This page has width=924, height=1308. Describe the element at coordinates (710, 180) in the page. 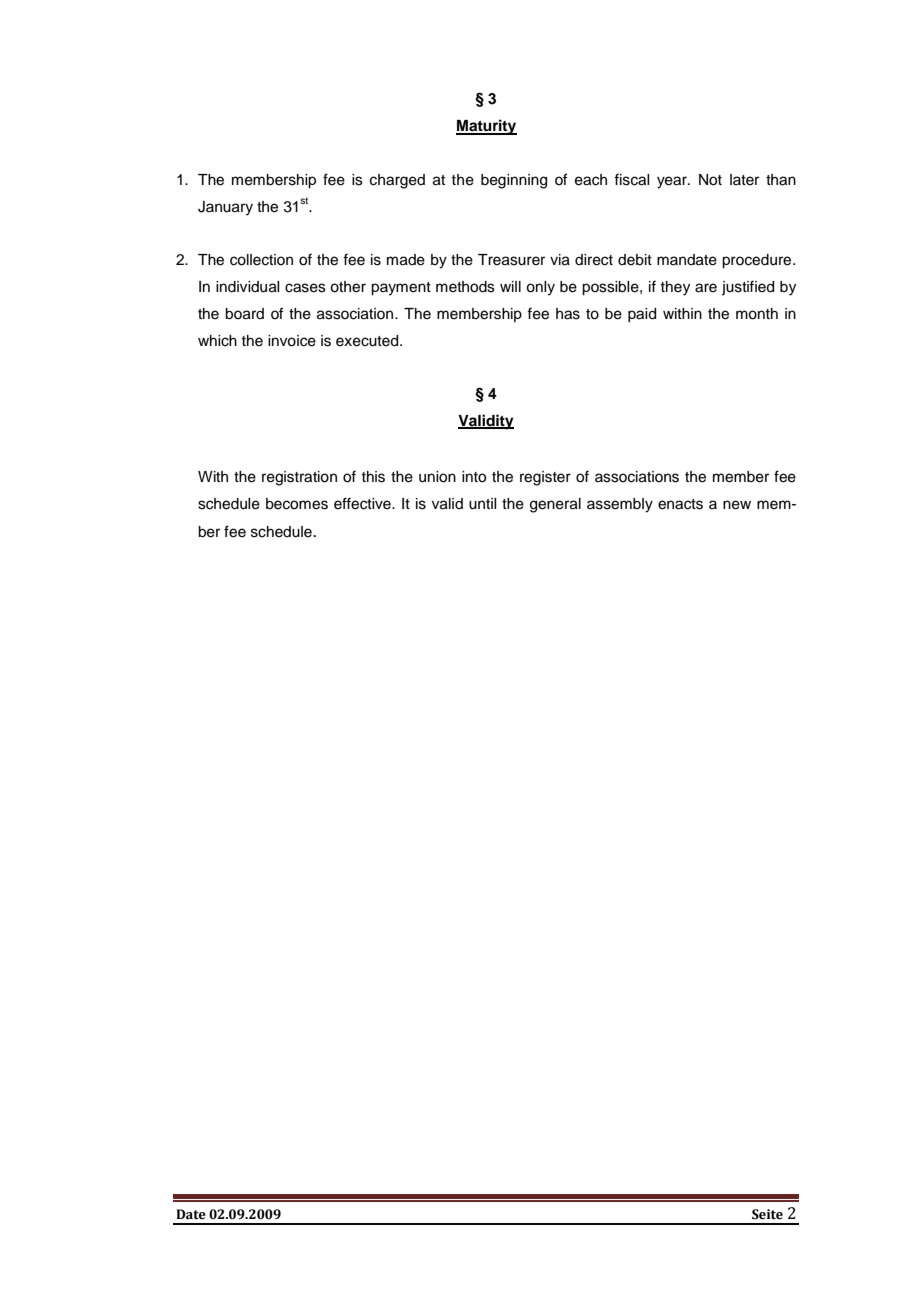

I see `Not` at that location.
